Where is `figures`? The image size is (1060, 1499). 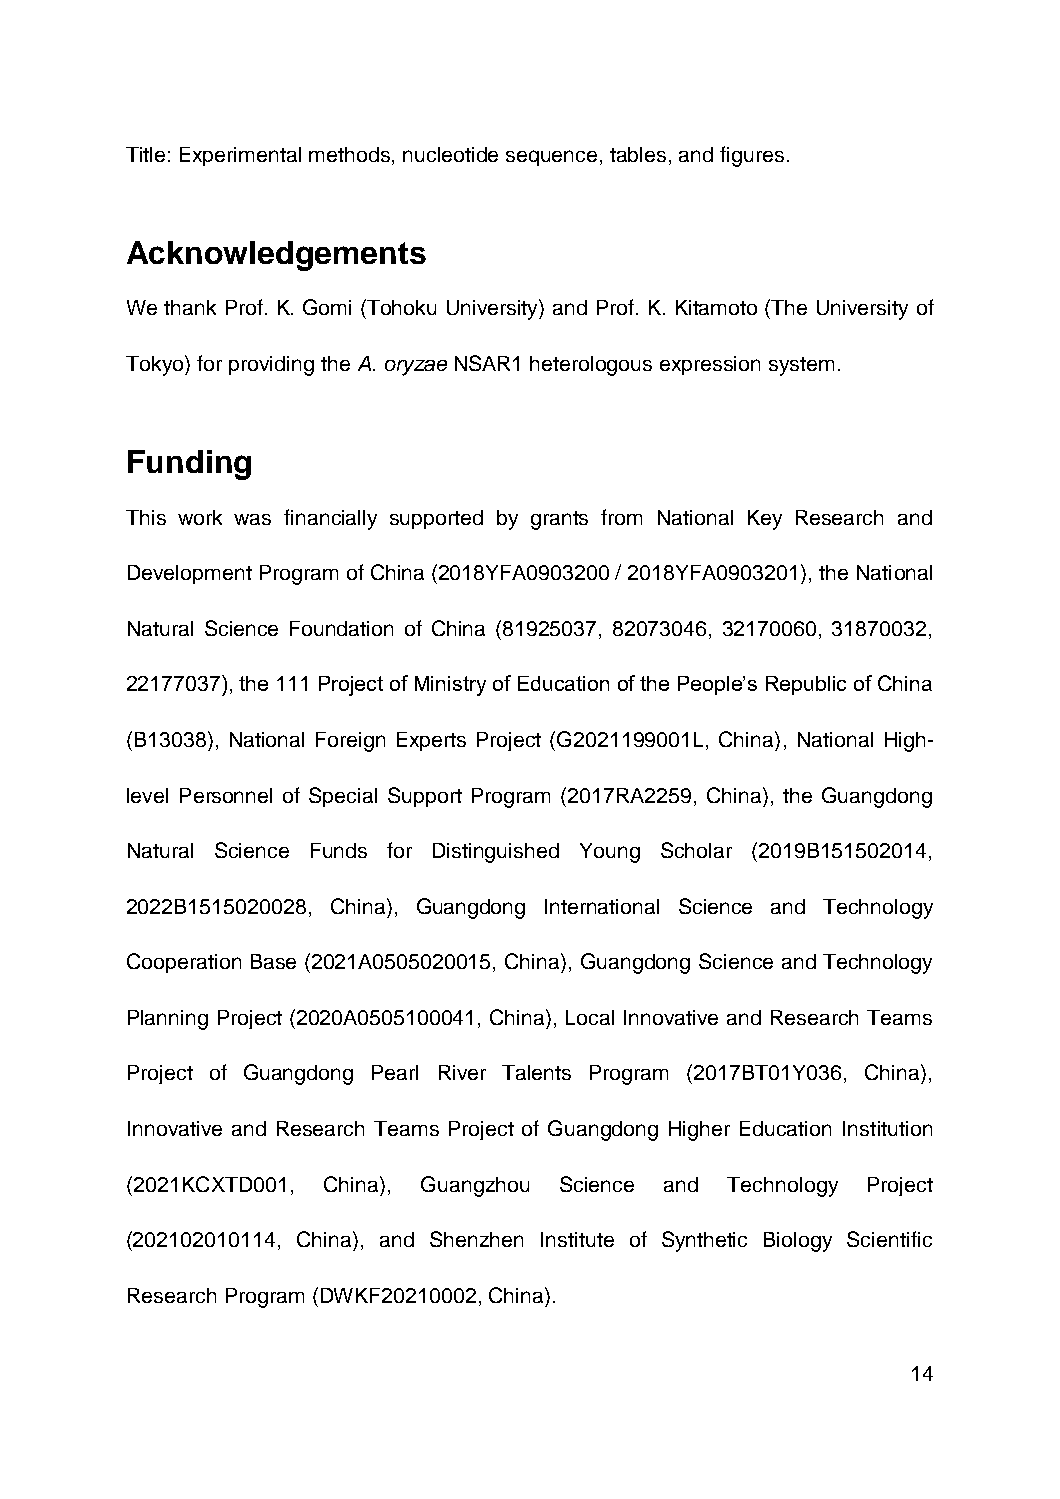 figures is located at coordinates (752, 156).
